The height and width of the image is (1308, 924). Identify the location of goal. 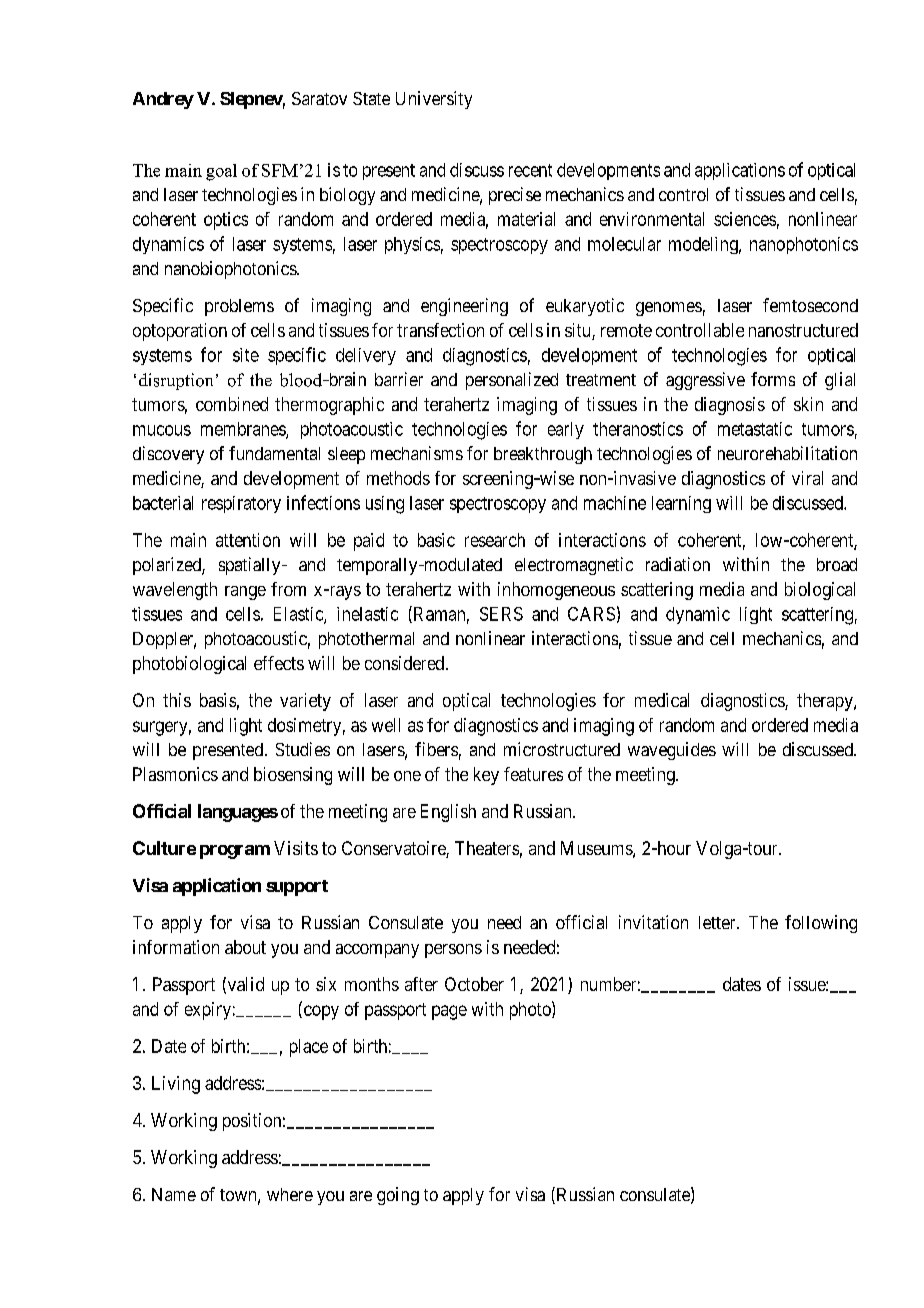
(221, 172).
